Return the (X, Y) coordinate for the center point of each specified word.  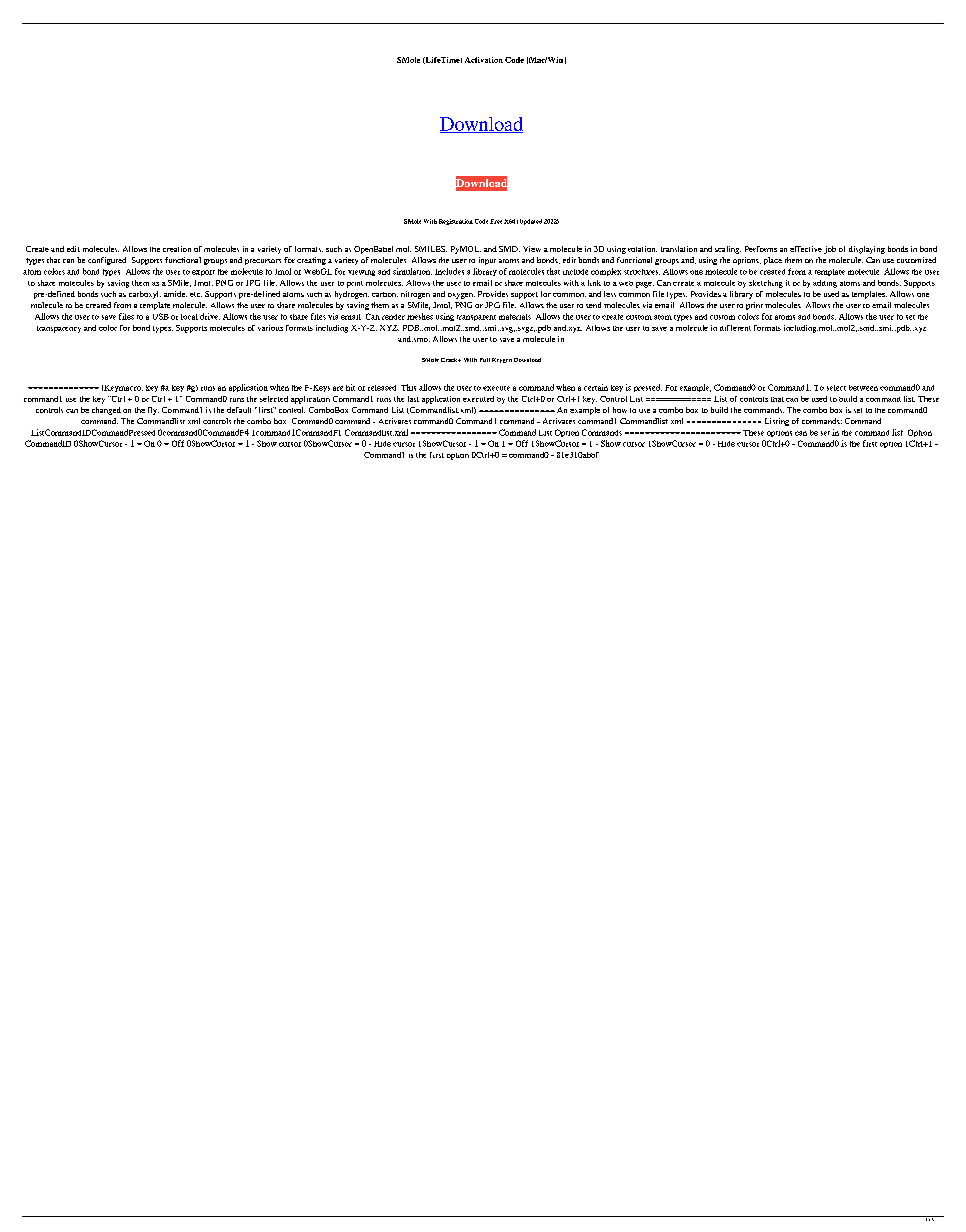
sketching (766, 284)
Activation (484, 60)
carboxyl (145, 295)
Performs (761, 249)
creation (177, 249)
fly (153, 411)
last (413, 399)
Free (496, 221)
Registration (456, 222)
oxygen (461, 296)
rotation (642, 249)
